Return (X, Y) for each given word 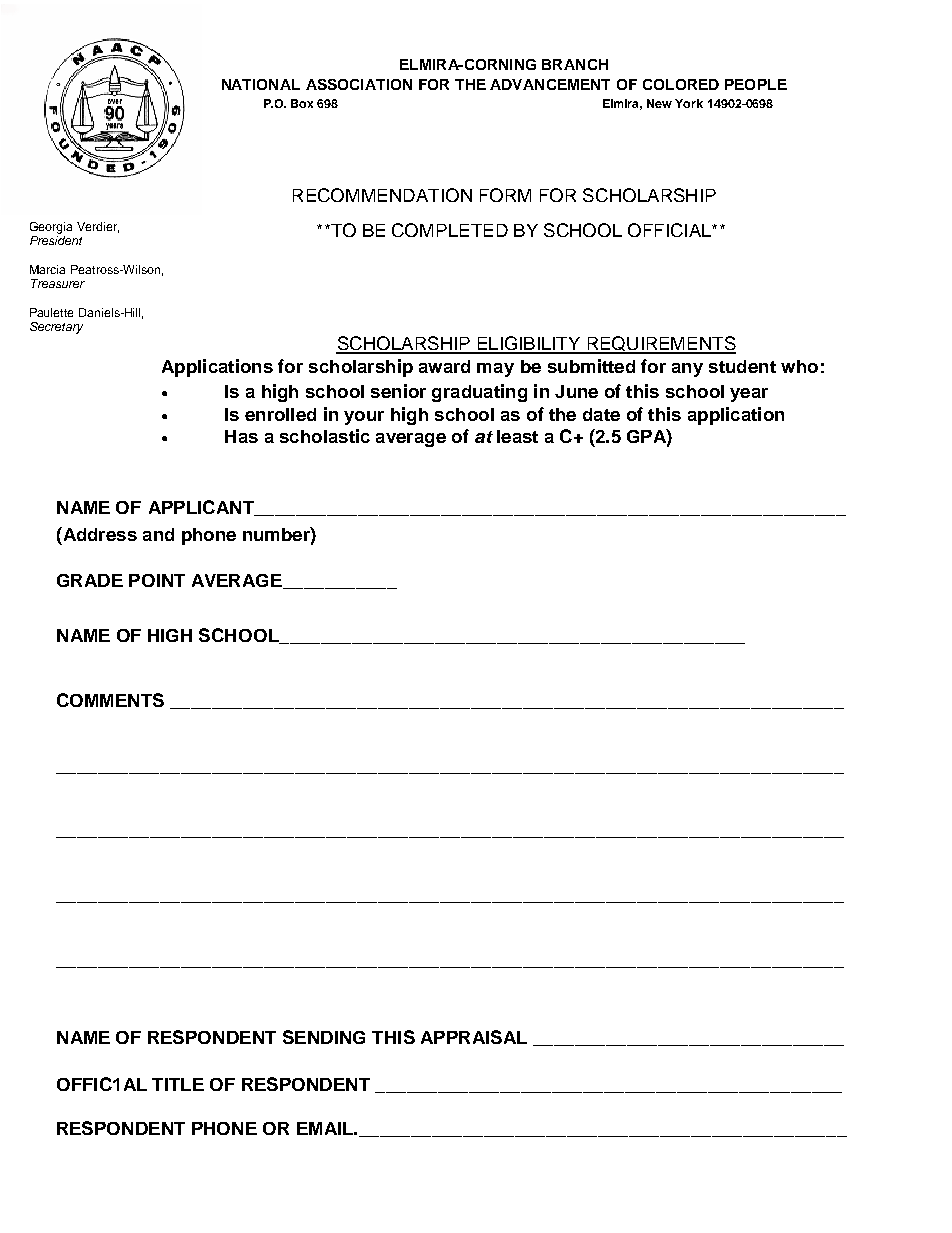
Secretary (56, 328)
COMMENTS (110, 700)
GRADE (90, 580)
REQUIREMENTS (660, 345)
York (689, 103)
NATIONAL (261, 84)
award (444, 366)
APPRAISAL (474, 1037)
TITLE (178, 1084)
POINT (157, 580)
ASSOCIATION (359, 84)
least (517, 436)
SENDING (324, 1037)
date (601, 414)
